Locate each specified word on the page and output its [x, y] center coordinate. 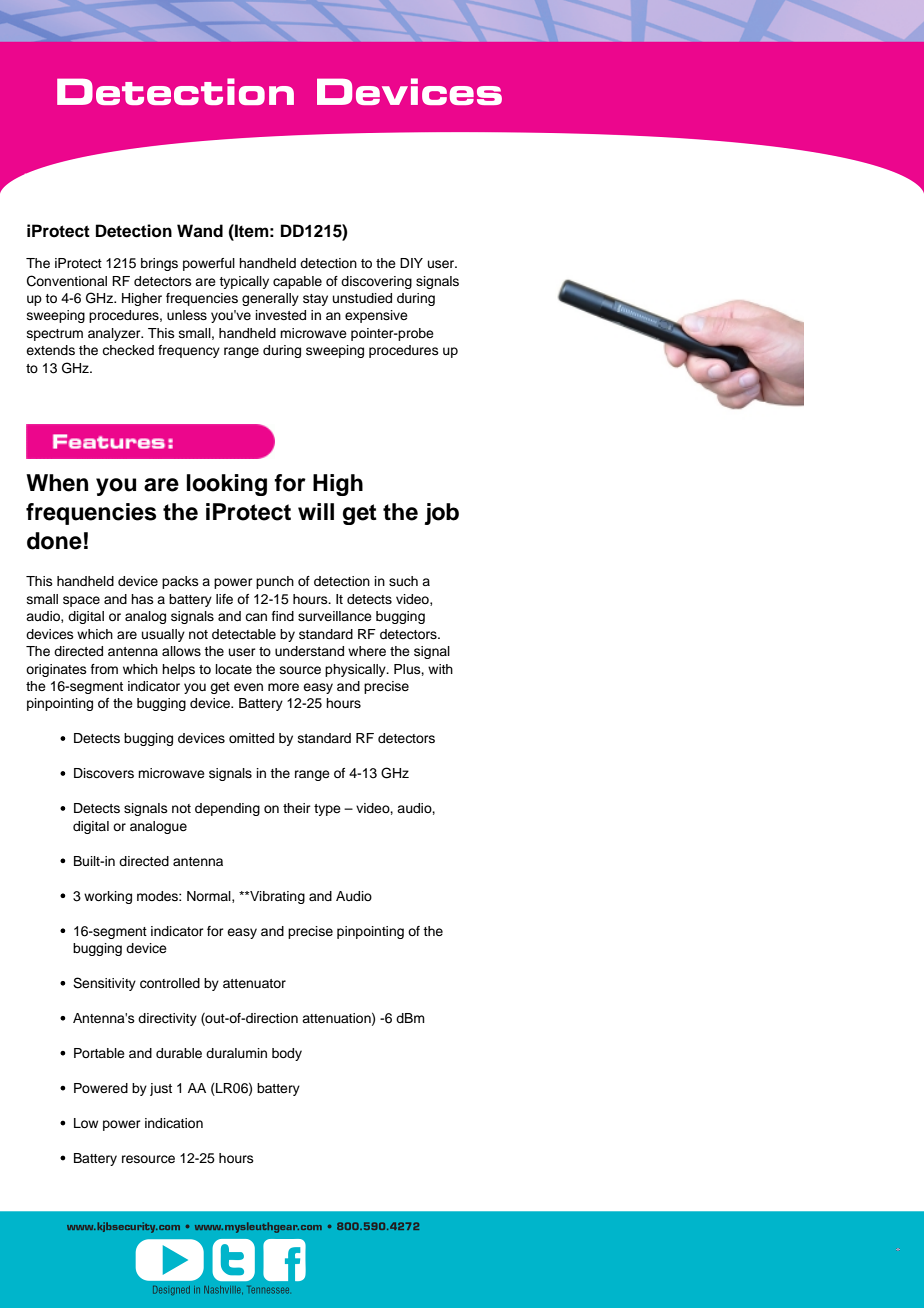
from [104, 669]
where [367, 651]
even [248, 687]
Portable [99, 1053]
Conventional [67, 281]
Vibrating [276, 897]
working [108, 897]
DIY [411, 263]
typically [244, 282]
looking [227, 485]
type [327, 810]
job [441, 514]
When [57, 483]
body [287, 1054]
